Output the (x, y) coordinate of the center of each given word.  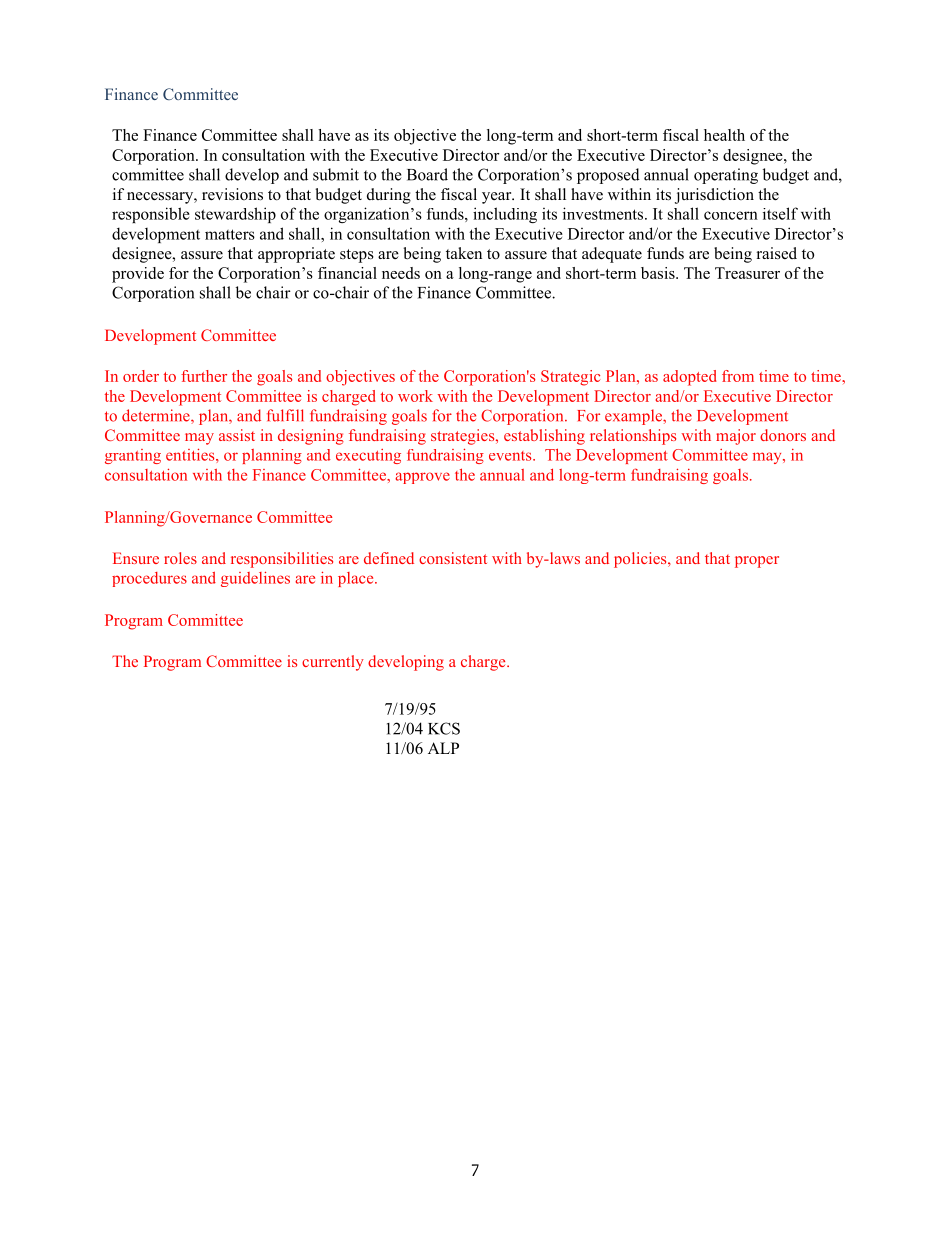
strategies (464, 437)
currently (333, 663)
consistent (453, 558)
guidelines (255, 579)
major (736, 437)
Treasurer (747, 273)
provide (138, 275)
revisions (232, 194)
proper (757, 562)
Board (427, 174)
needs (401, 273)
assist (237, 435)
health (724, 135)
